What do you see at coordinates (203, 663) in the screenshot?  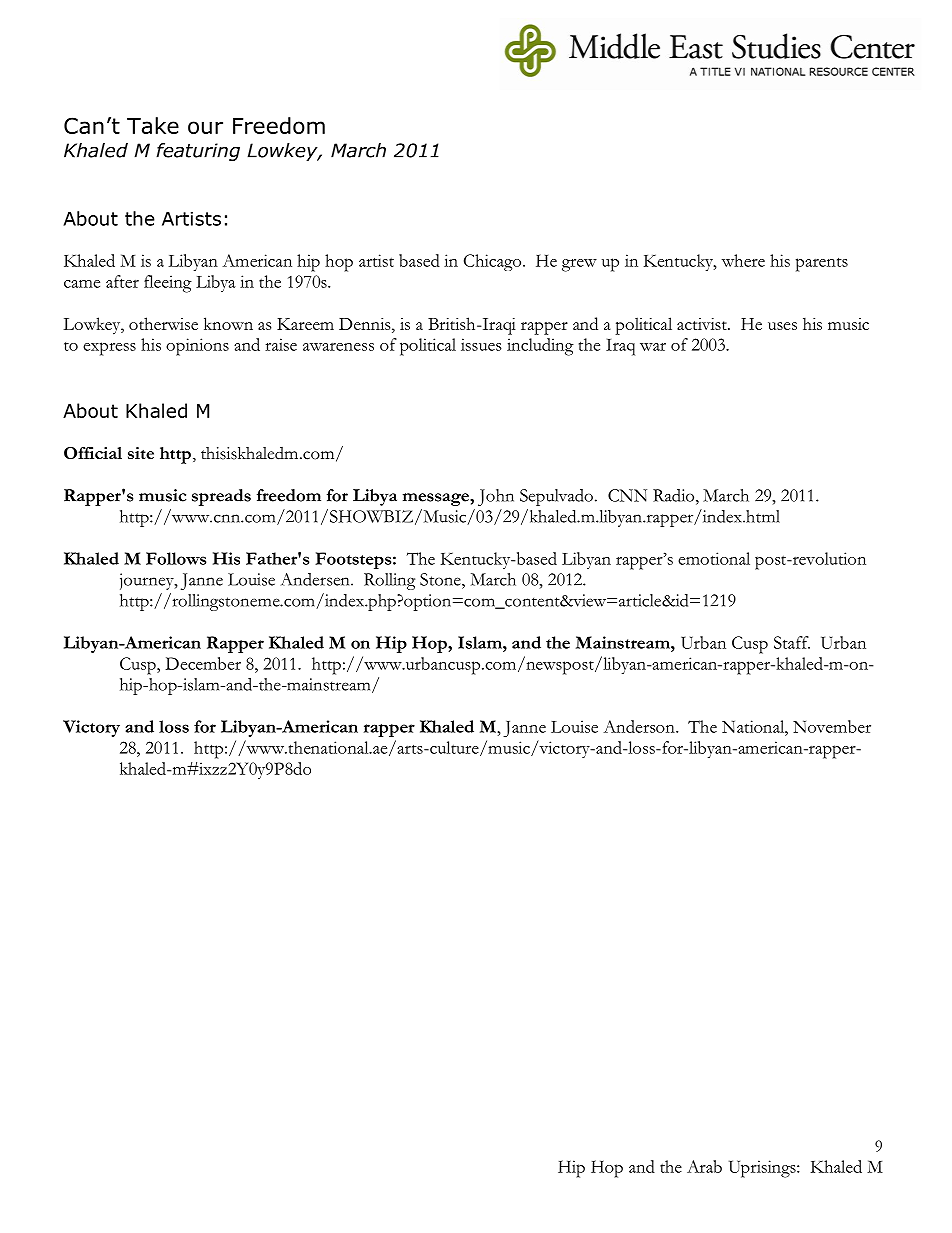 I see `December` at bounding box center [203, 663].
